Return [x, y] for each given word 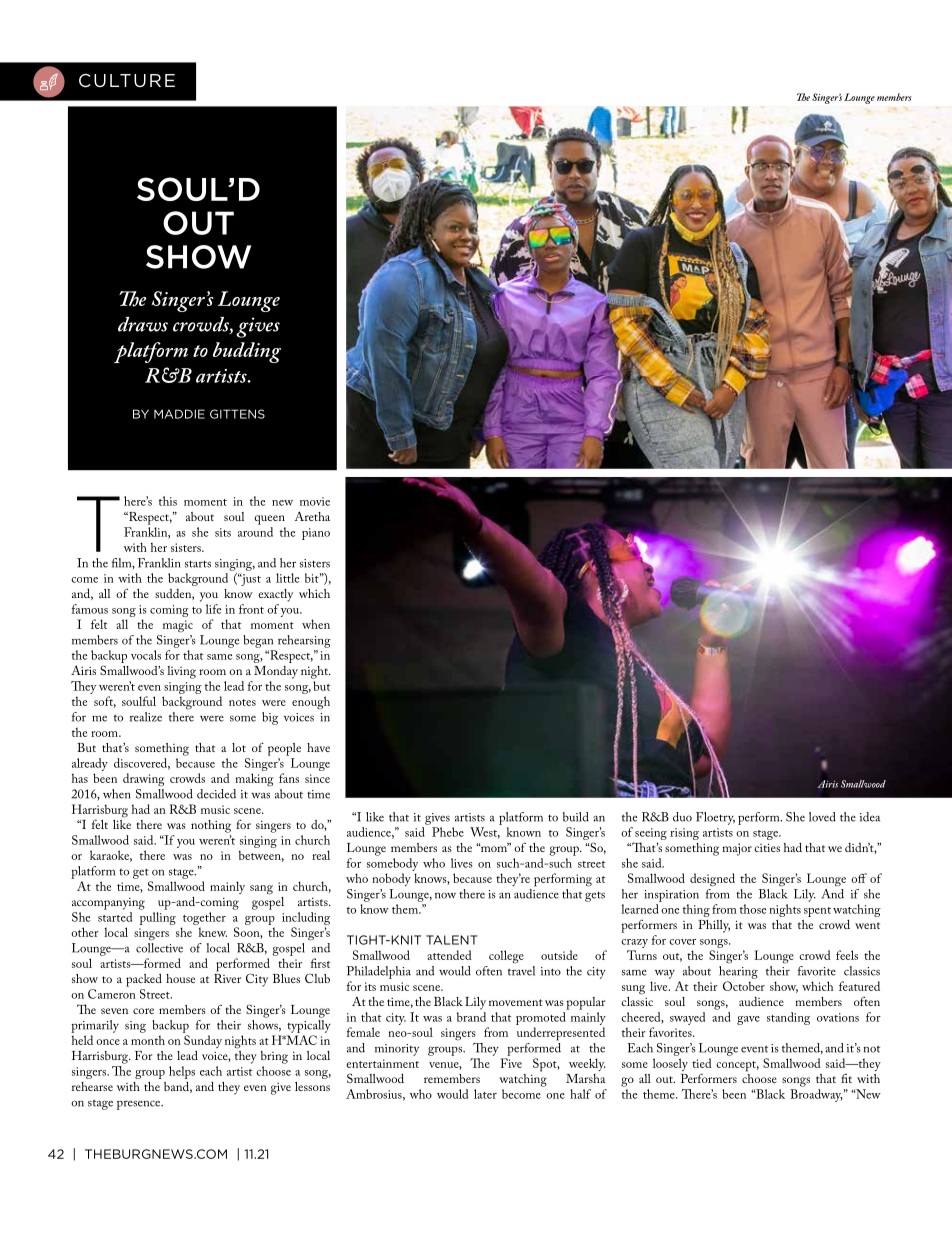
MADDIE [179, 414]
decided [216, 794]
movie [315, 501]
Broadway [816, 1095]
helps [182, 1072]
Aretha [312, 516]
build [576, 817]
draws [143, 324]
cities [767, 847]
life [213, 609]
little [287, 578]
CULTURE [127, 81]
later [485, 1094]
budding [247, 352]
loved [822, 817]
